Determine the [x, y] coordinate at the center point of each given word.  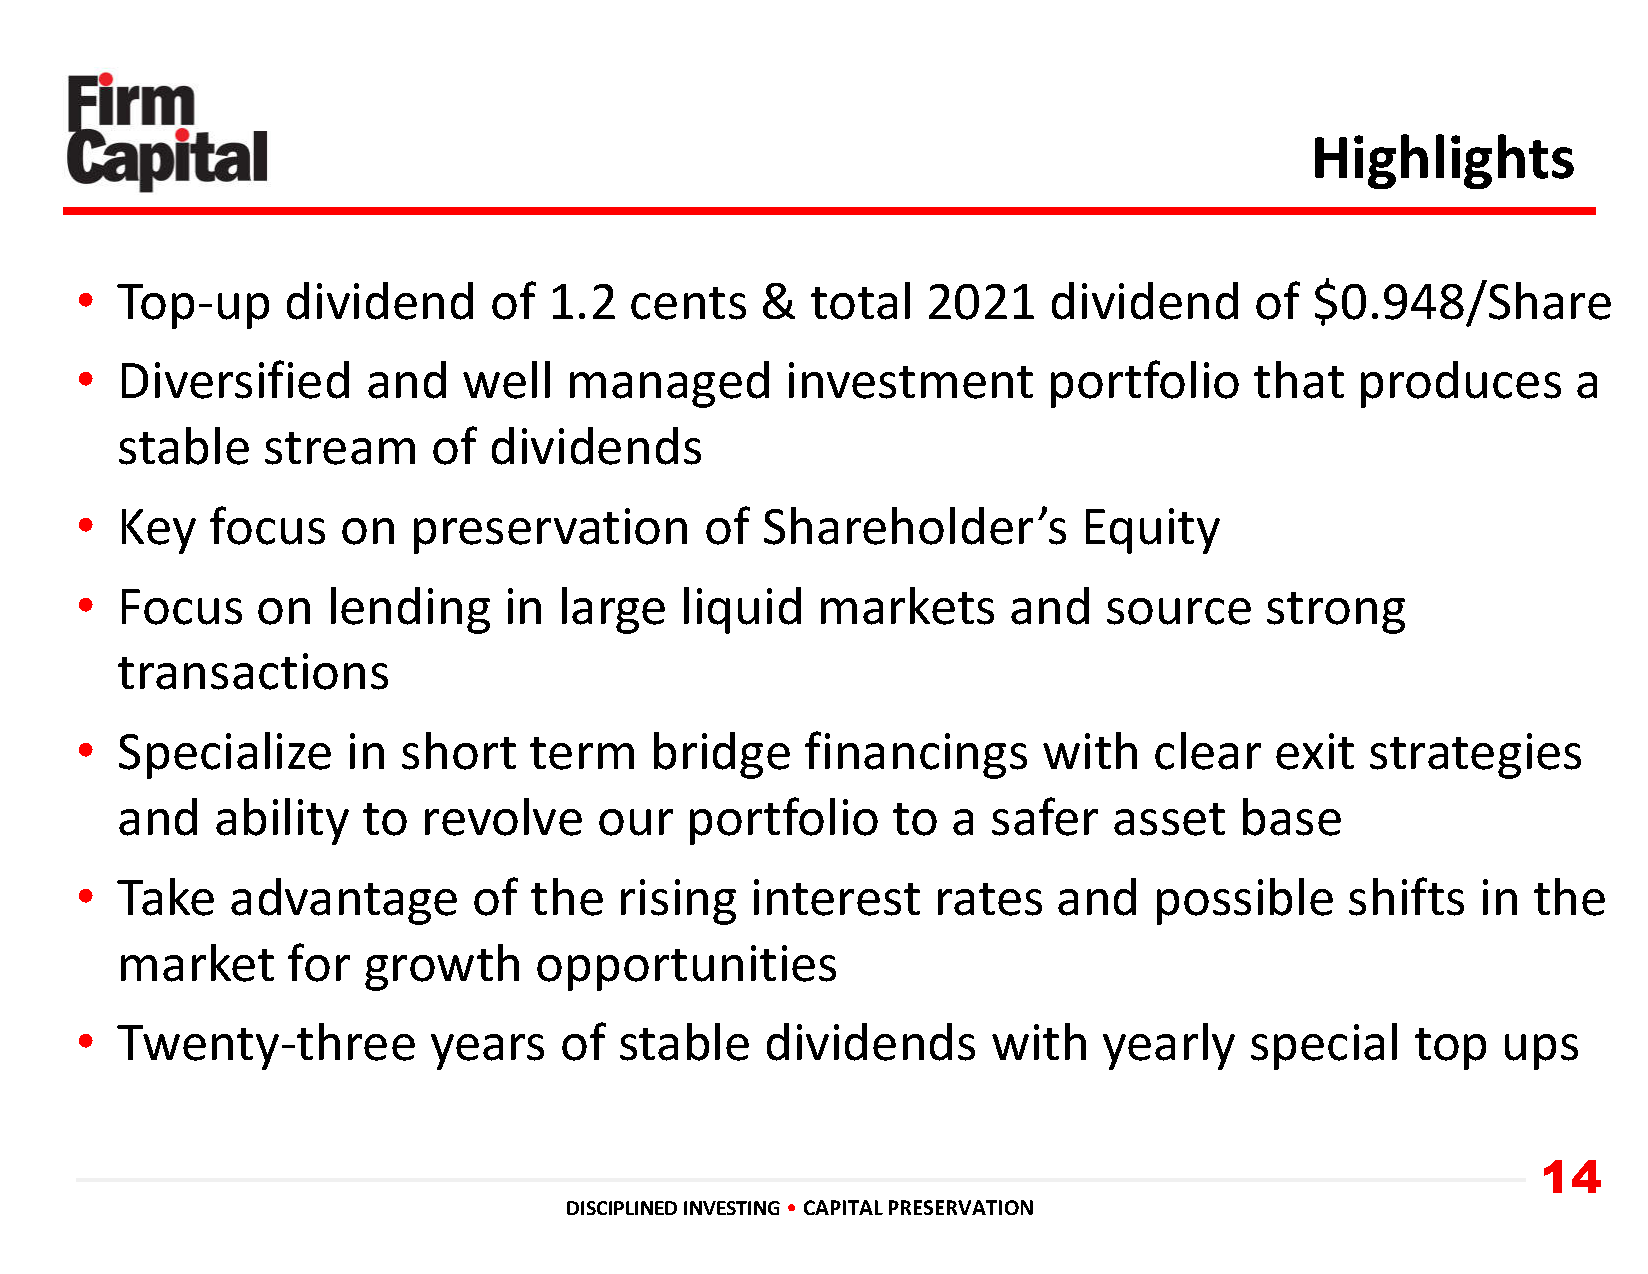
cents [688, 303]
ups [1541, 1052]
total [860, 301]
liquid [742, 610]
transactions [253, 671]
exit [1315, 751]
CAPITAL [843, 1207]
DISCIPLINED [622, 1208]
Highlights [1444, 161]
